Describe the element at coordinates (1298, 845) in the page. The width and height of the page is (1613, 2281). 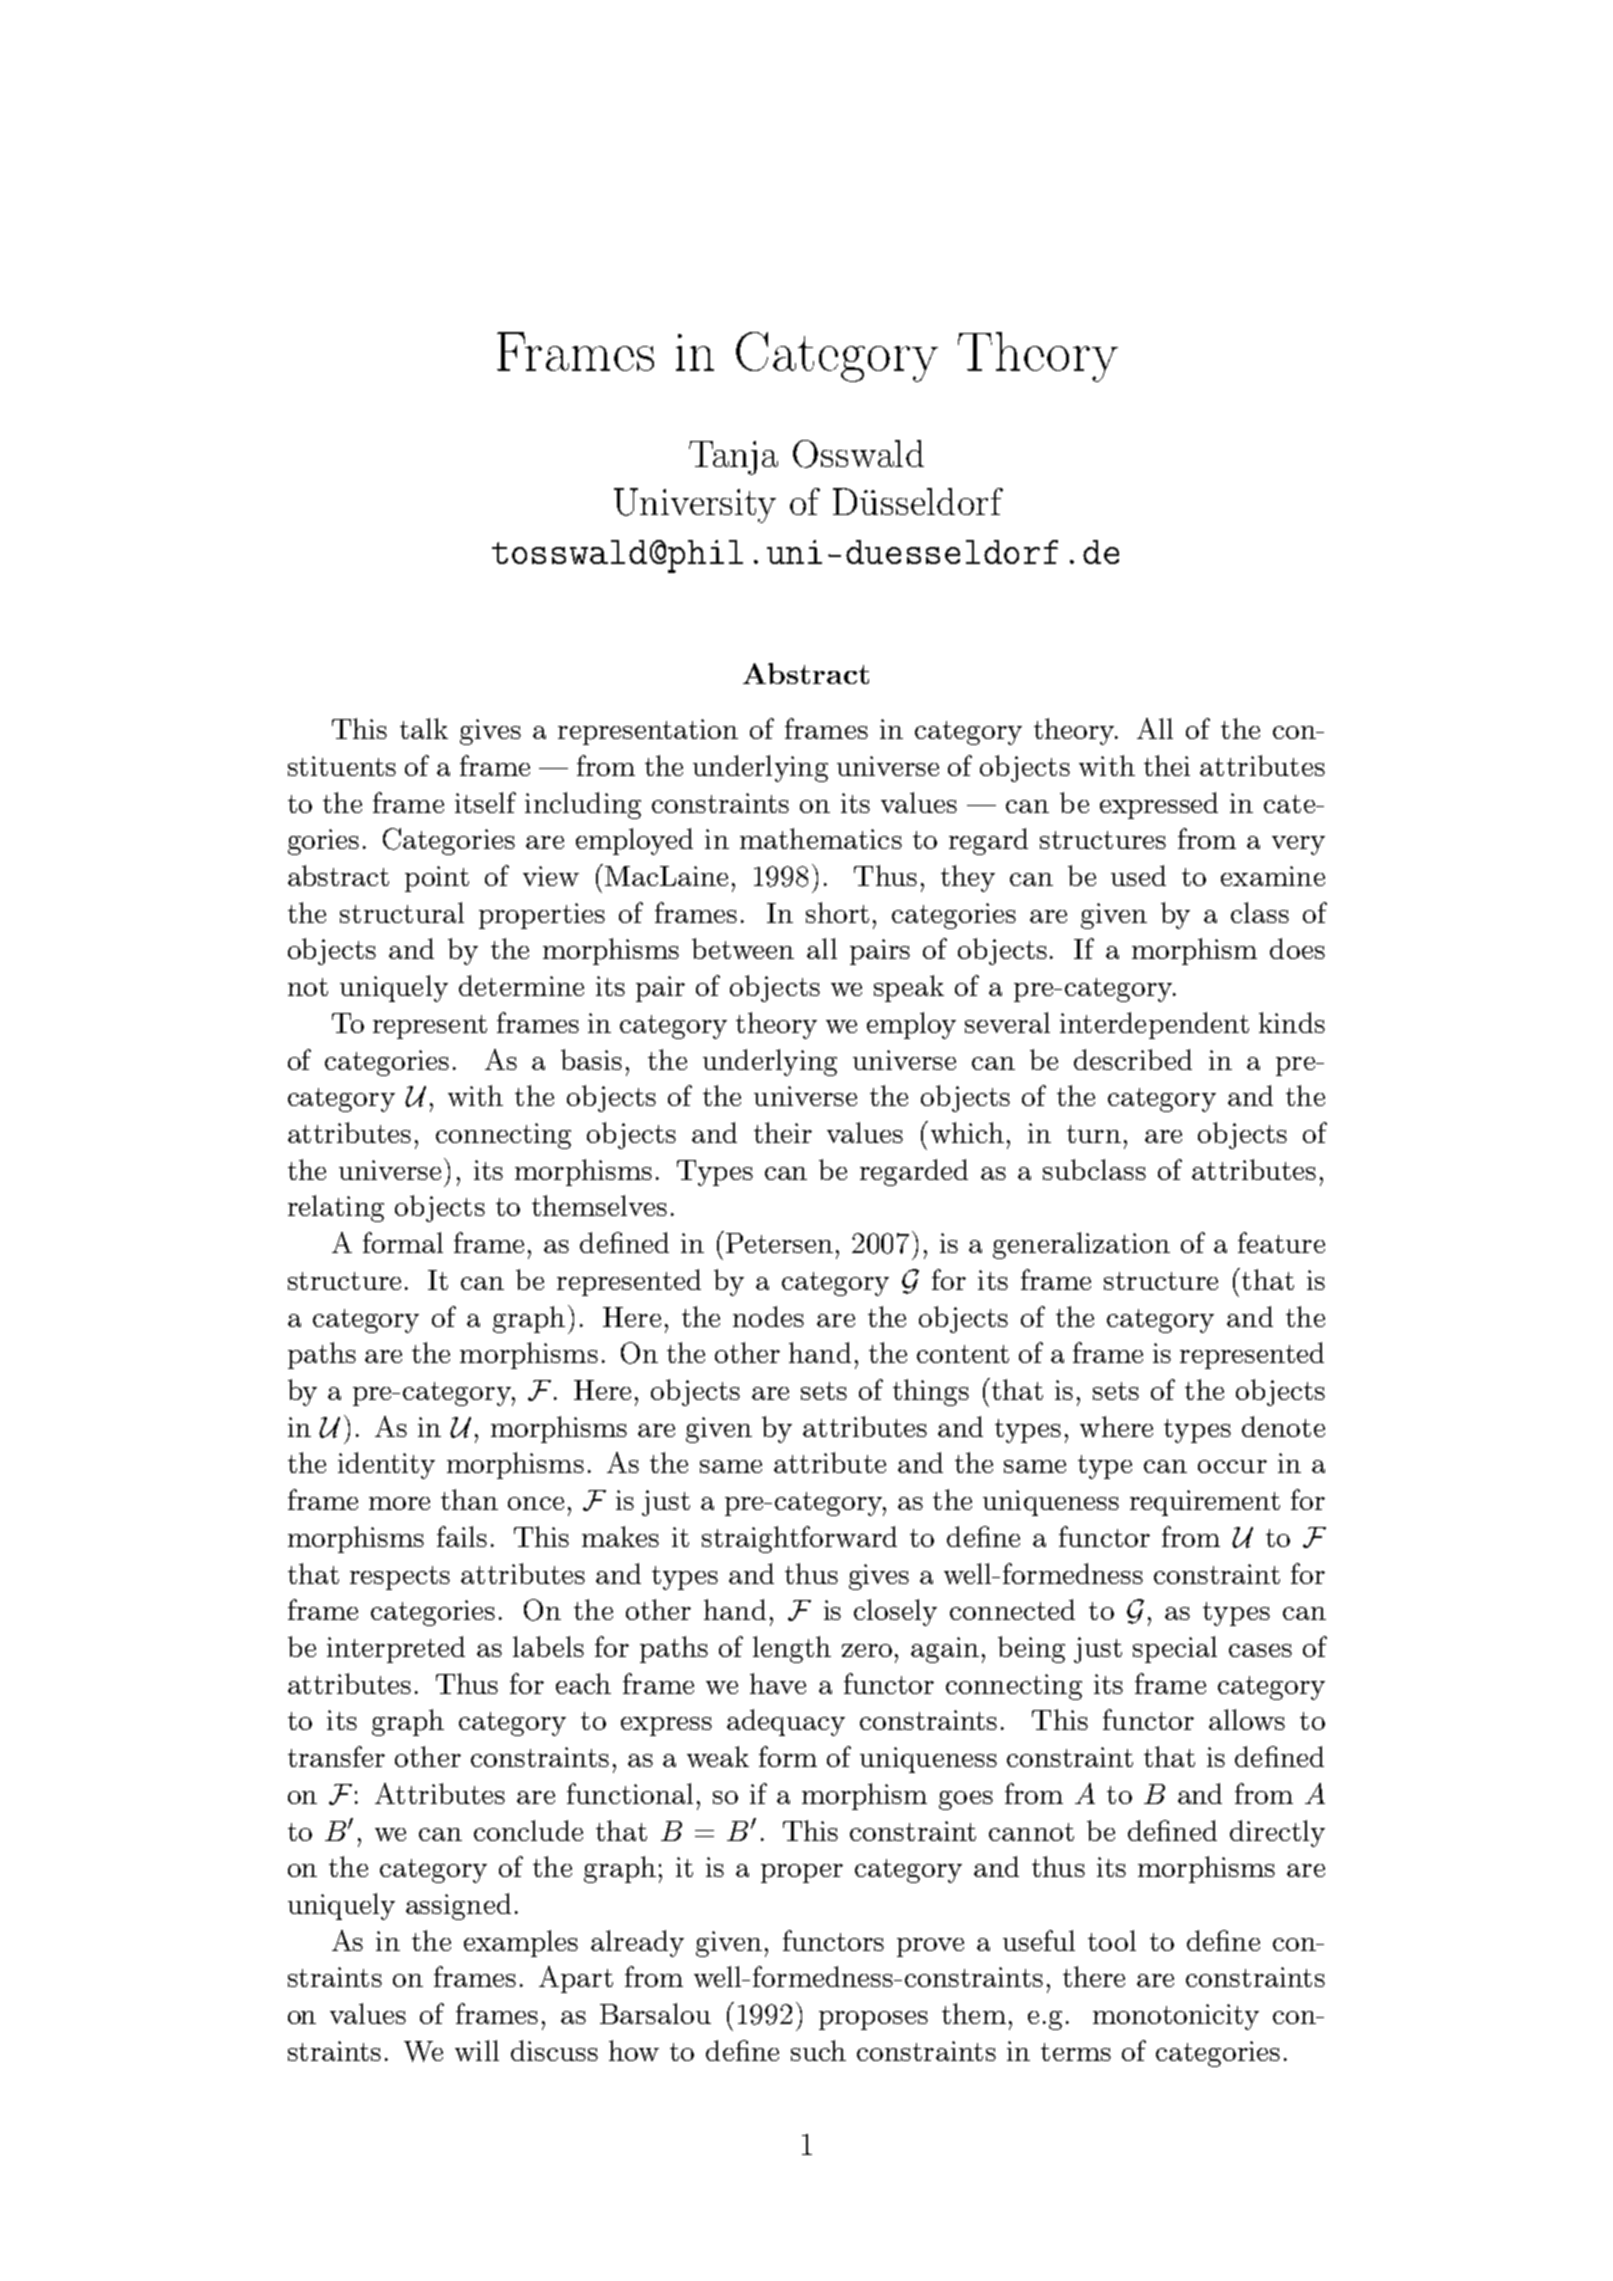
I see `very` at that location.
